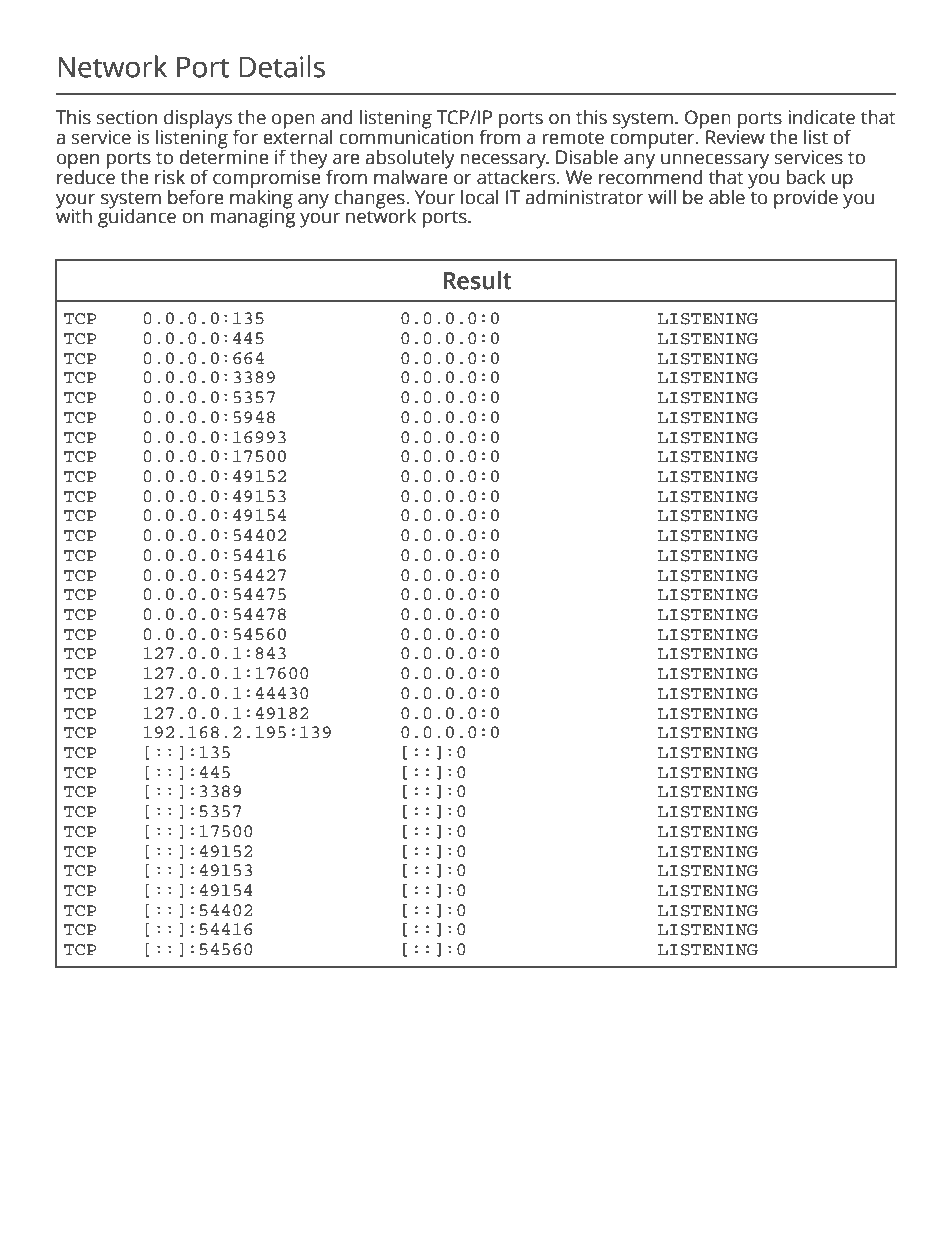 The width and height of the screenshot is (952, 1233). I want to click on indicate, so click(821, 117).
